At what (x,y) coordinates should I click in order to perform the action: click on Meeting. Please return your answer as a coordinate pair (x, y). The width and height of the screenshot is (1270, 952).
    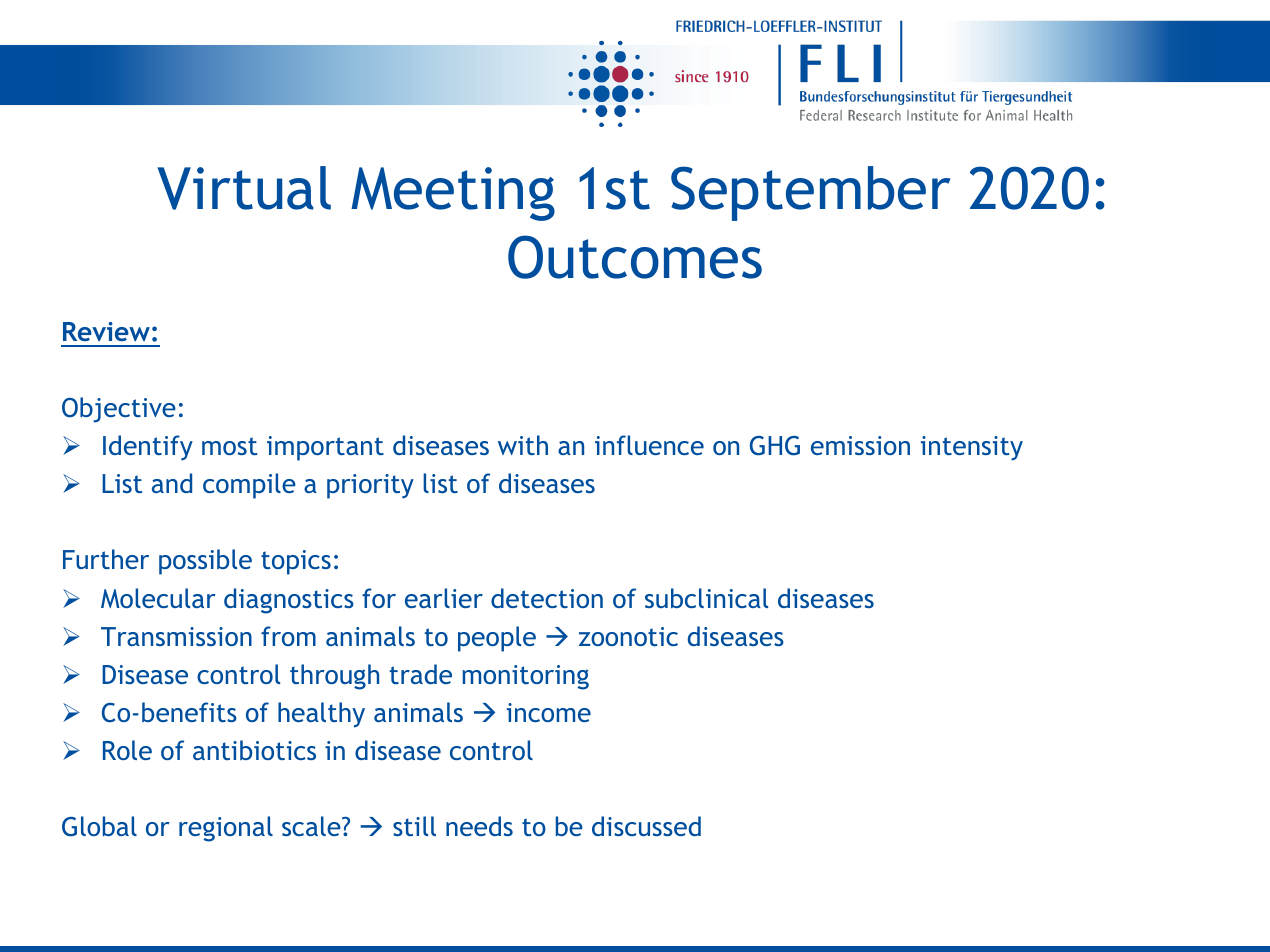
    Looking at the image, I should click on (453, 194).
